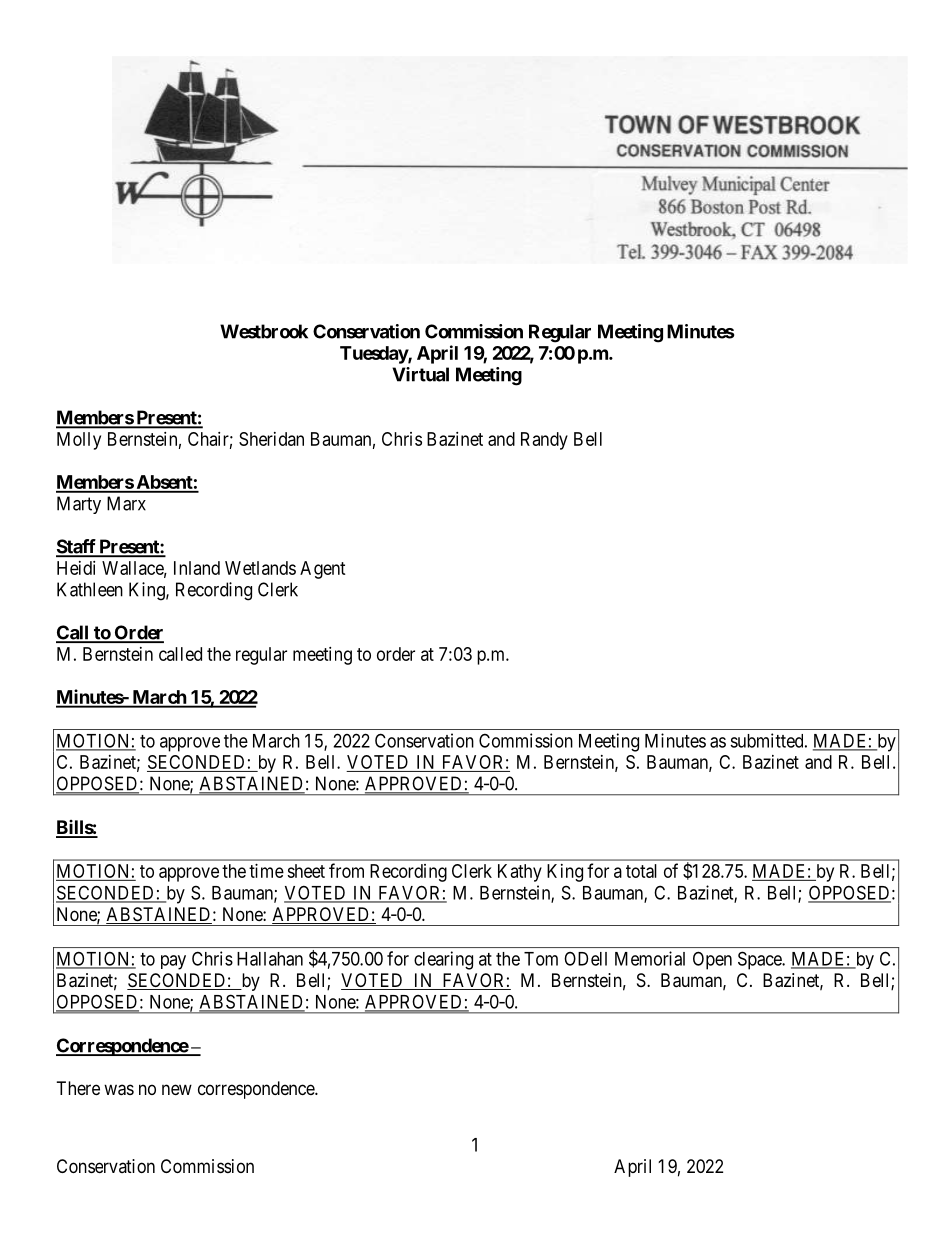 This document has height=1233, width=952. Describe the element at coordinates (712, 960) in the document. I see `Open` at that location.
